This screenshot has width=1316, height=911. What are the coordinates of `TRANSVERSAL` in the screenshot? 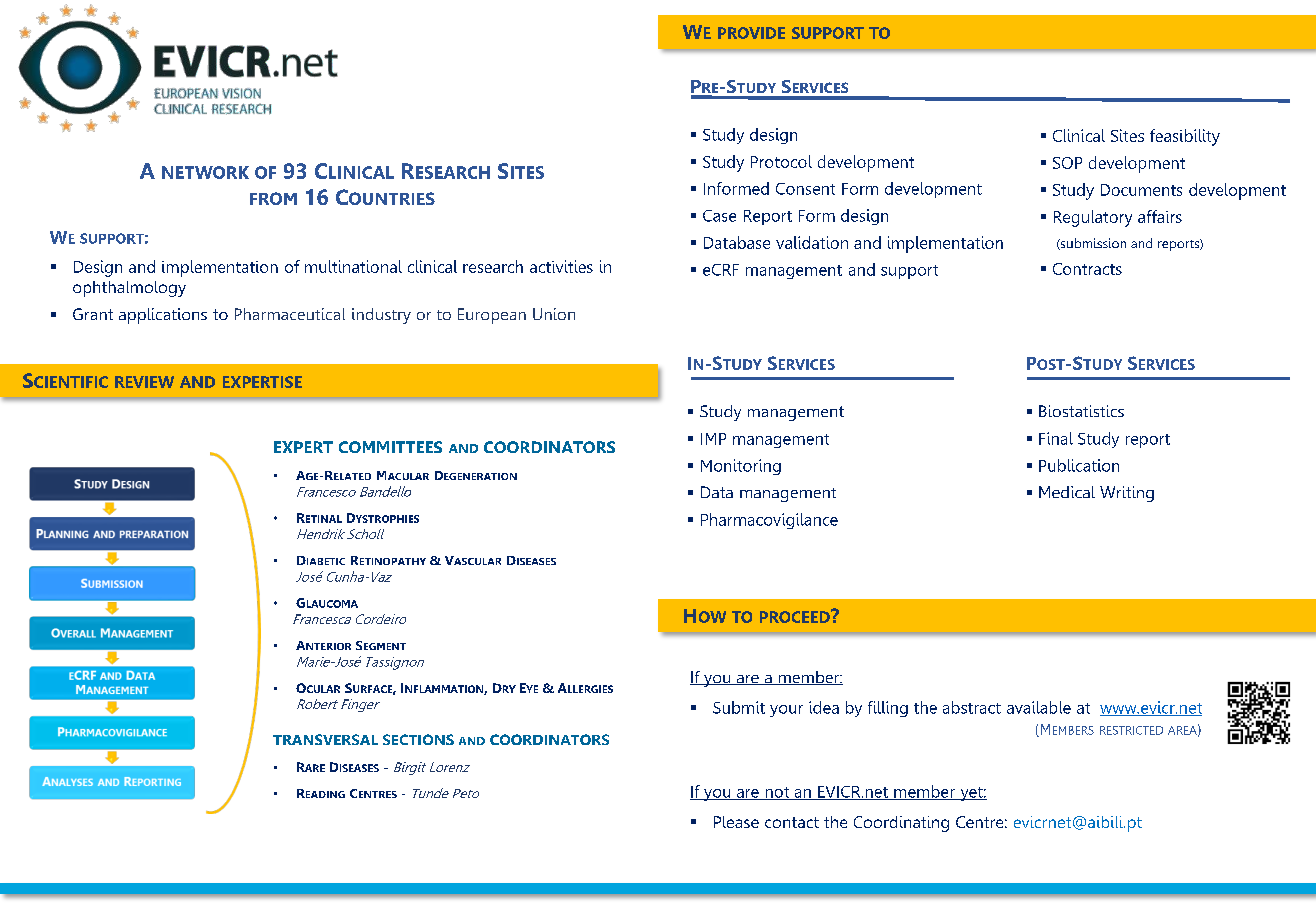 It's located at (325, 739).
